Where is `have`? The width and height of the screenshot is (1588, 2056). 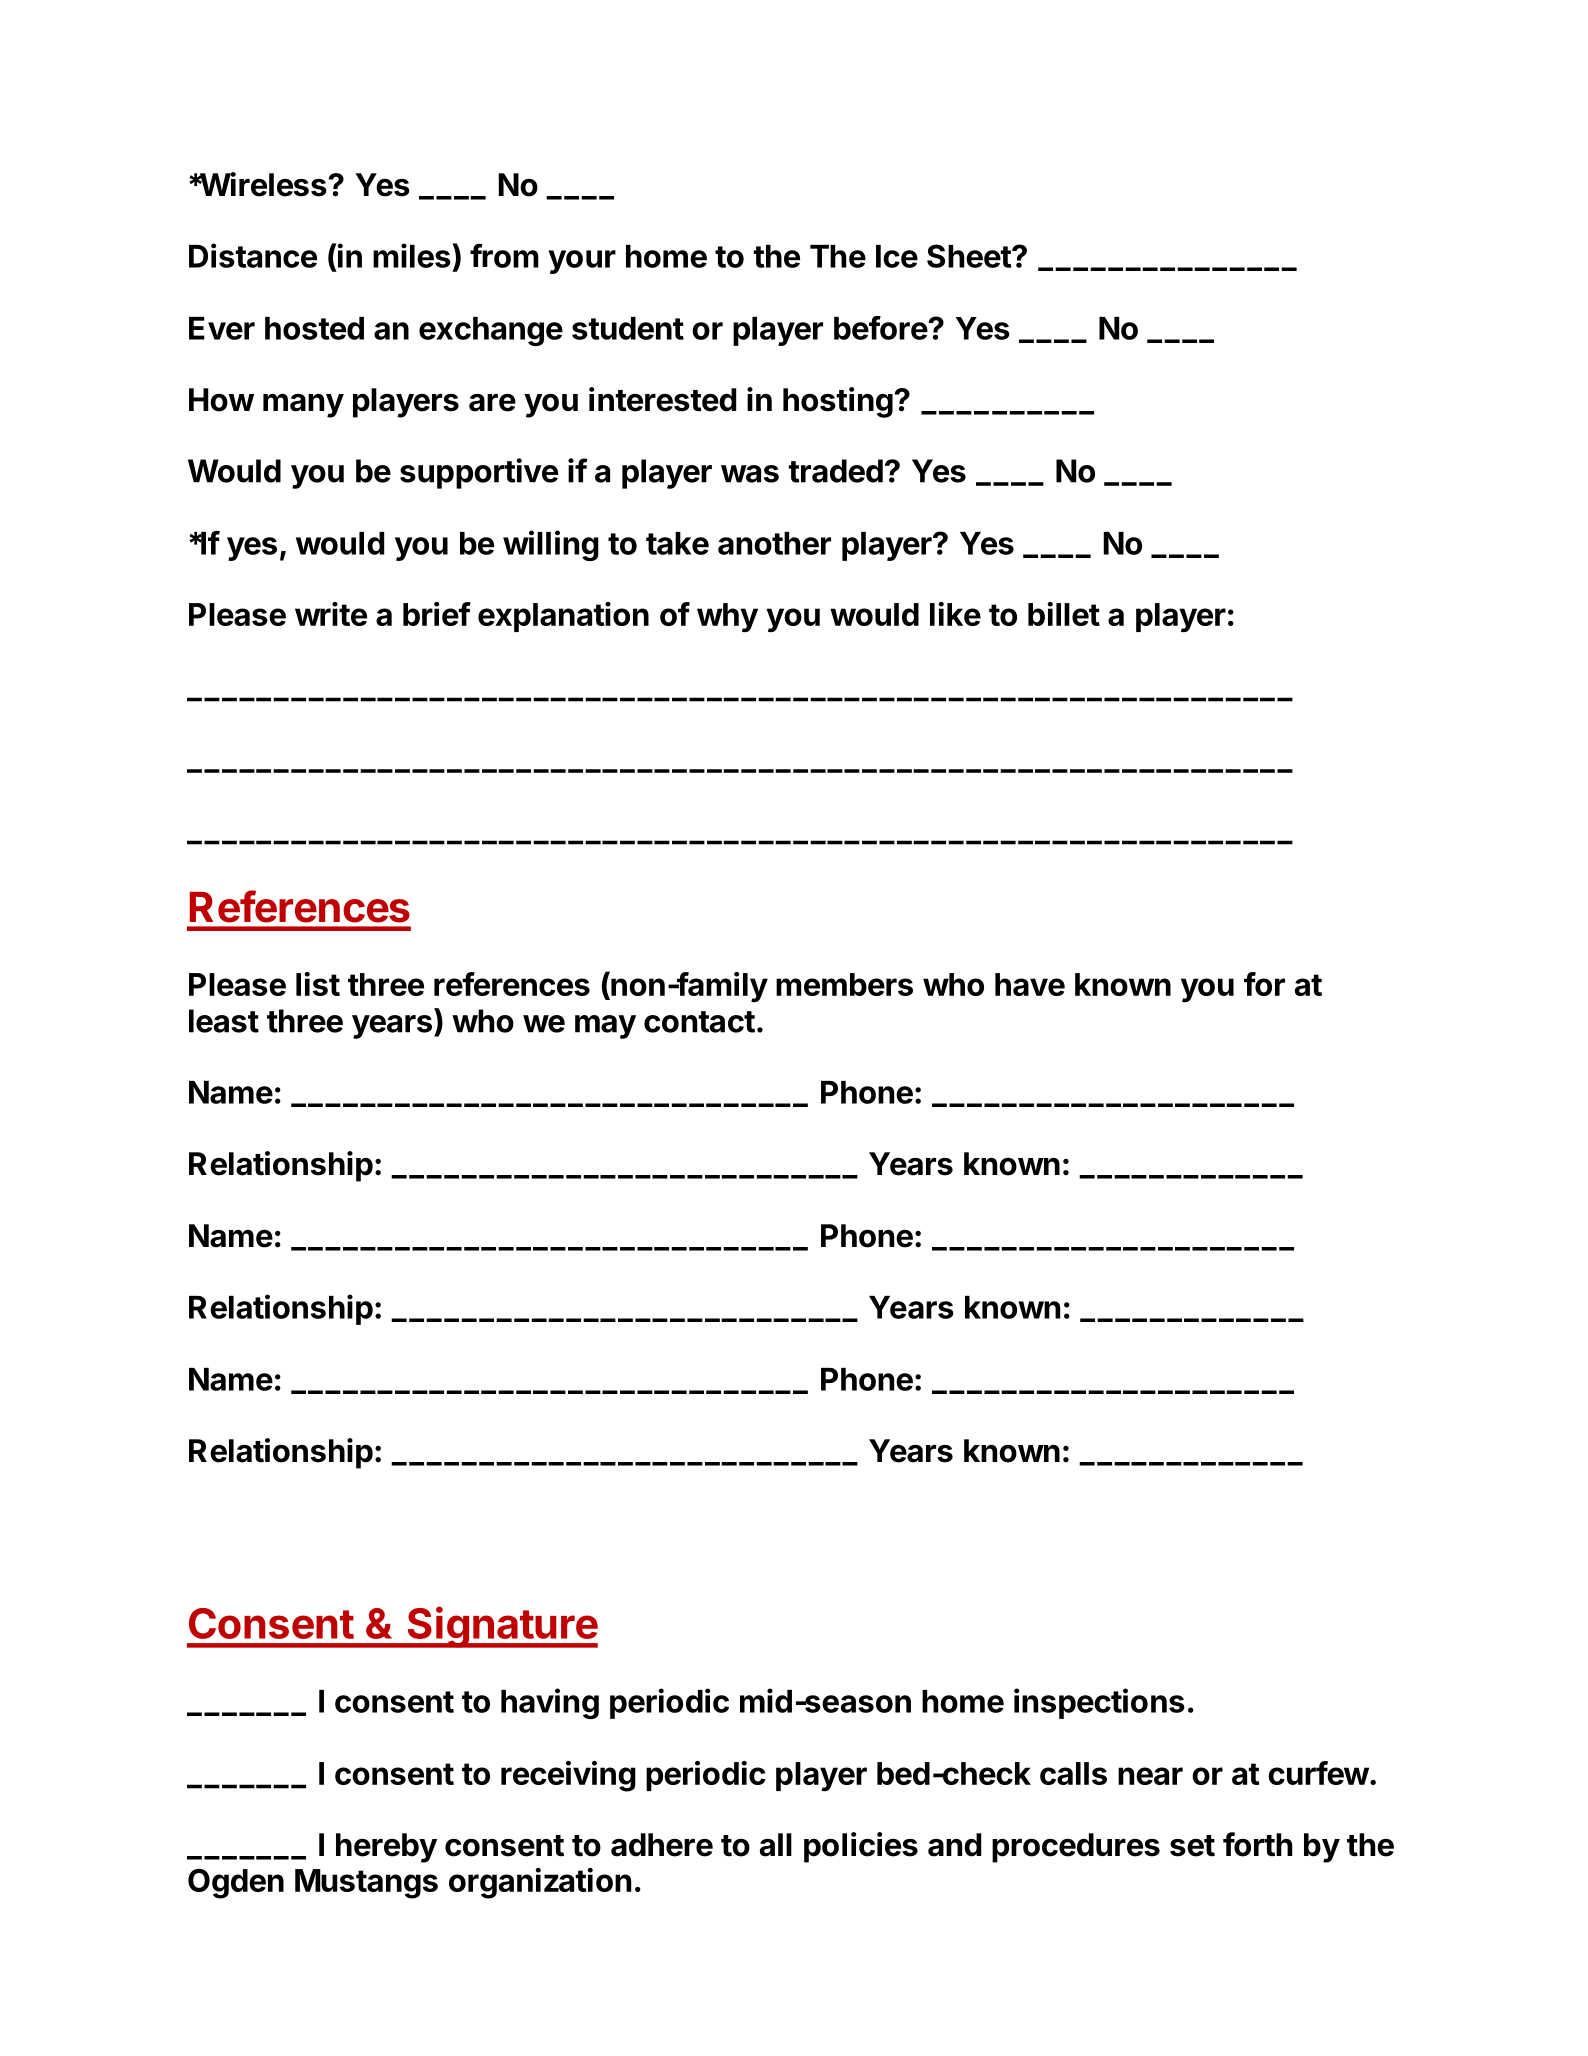
have is located at coordinates (1030, 984).
